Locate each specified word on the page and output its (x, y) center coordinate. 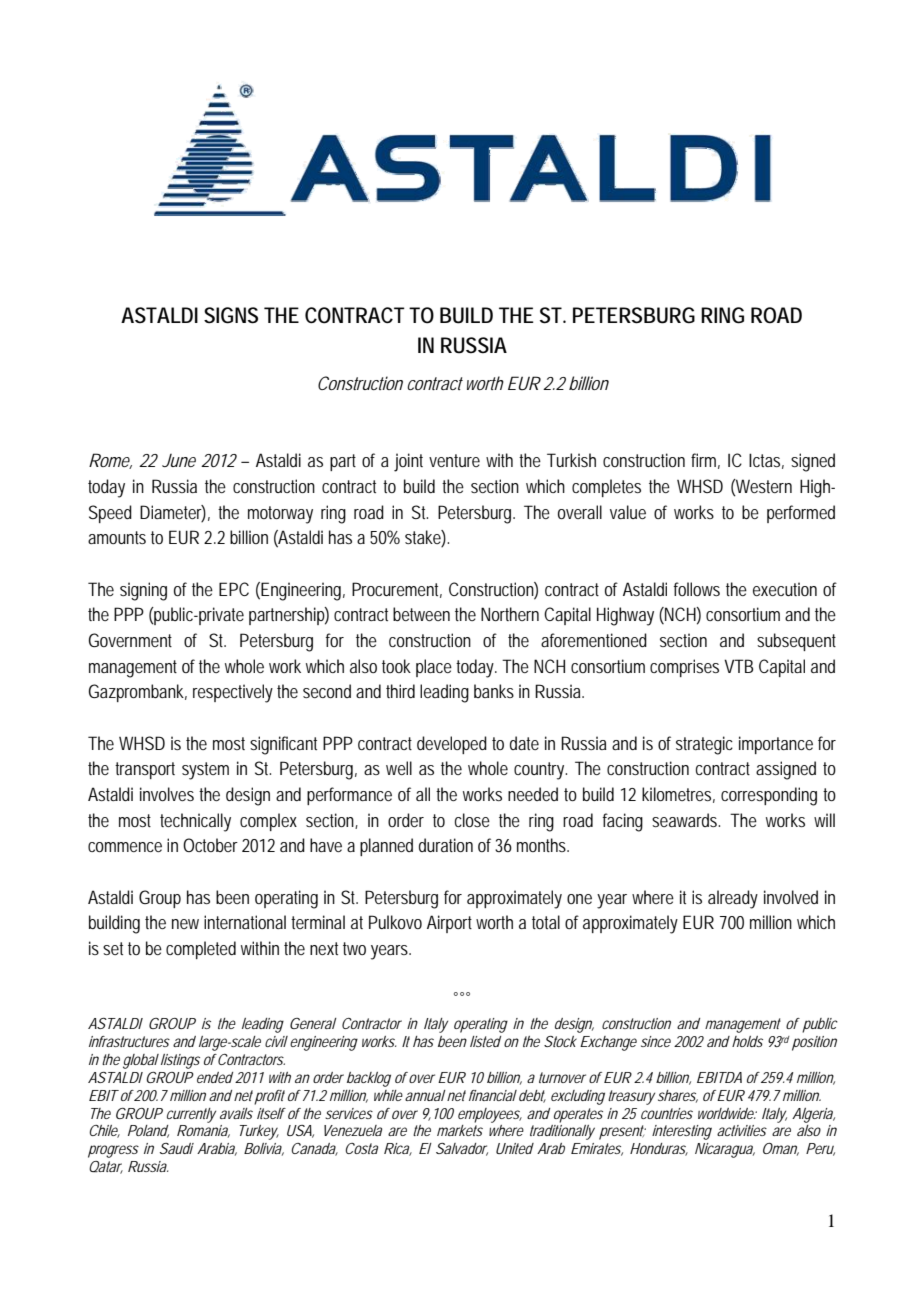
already (733, 899)
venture (454, 460)
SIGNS (231, 315)
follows (697, 589)
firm (705, 461)
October (210, 845)
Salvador (462, 1149)
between (421, 614)
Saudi (177, 1148)
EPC (234, 589)
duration (446, 845)
